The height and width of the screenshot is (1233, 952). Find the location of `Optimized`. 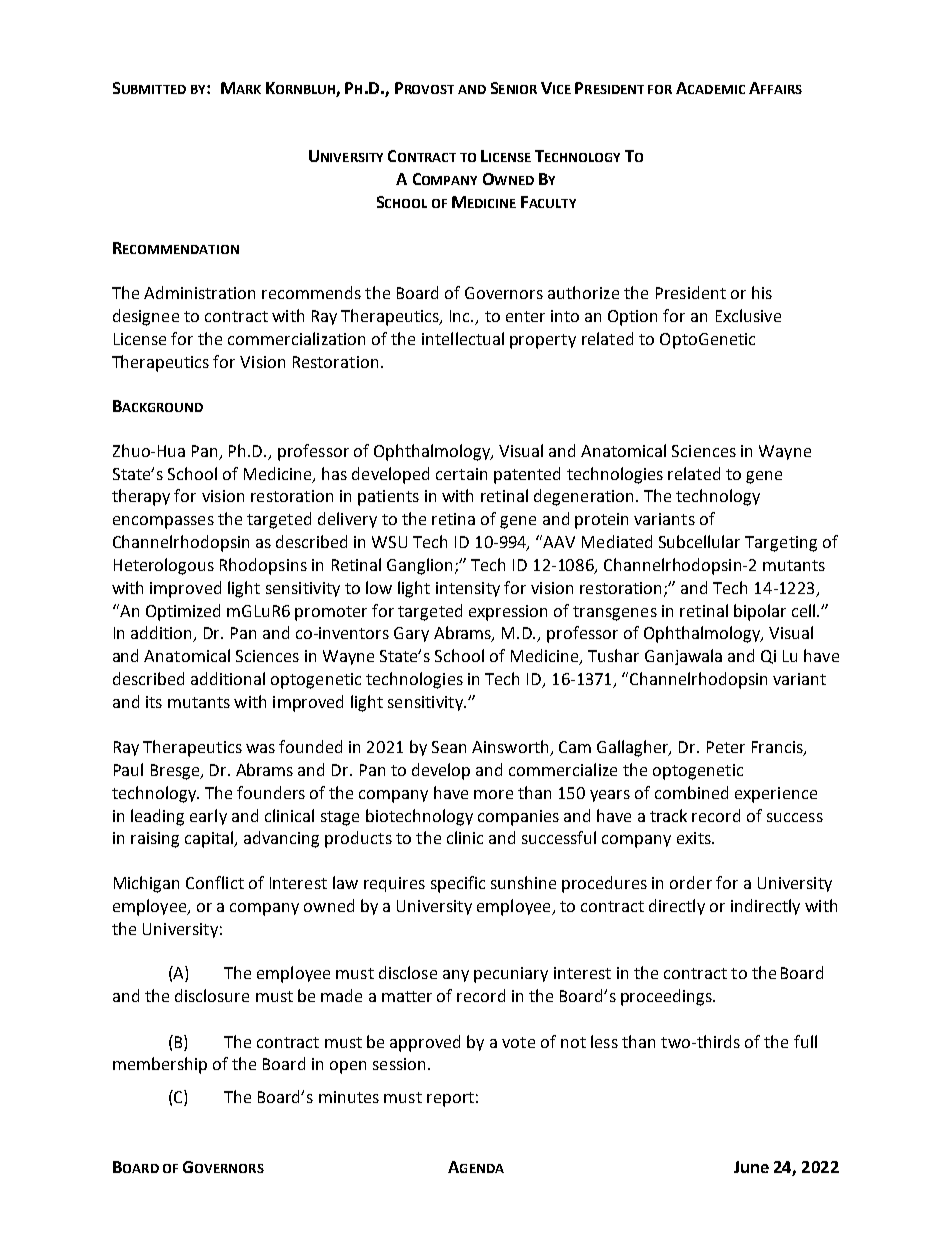

Optimized is located at coordinates (183, 612).
